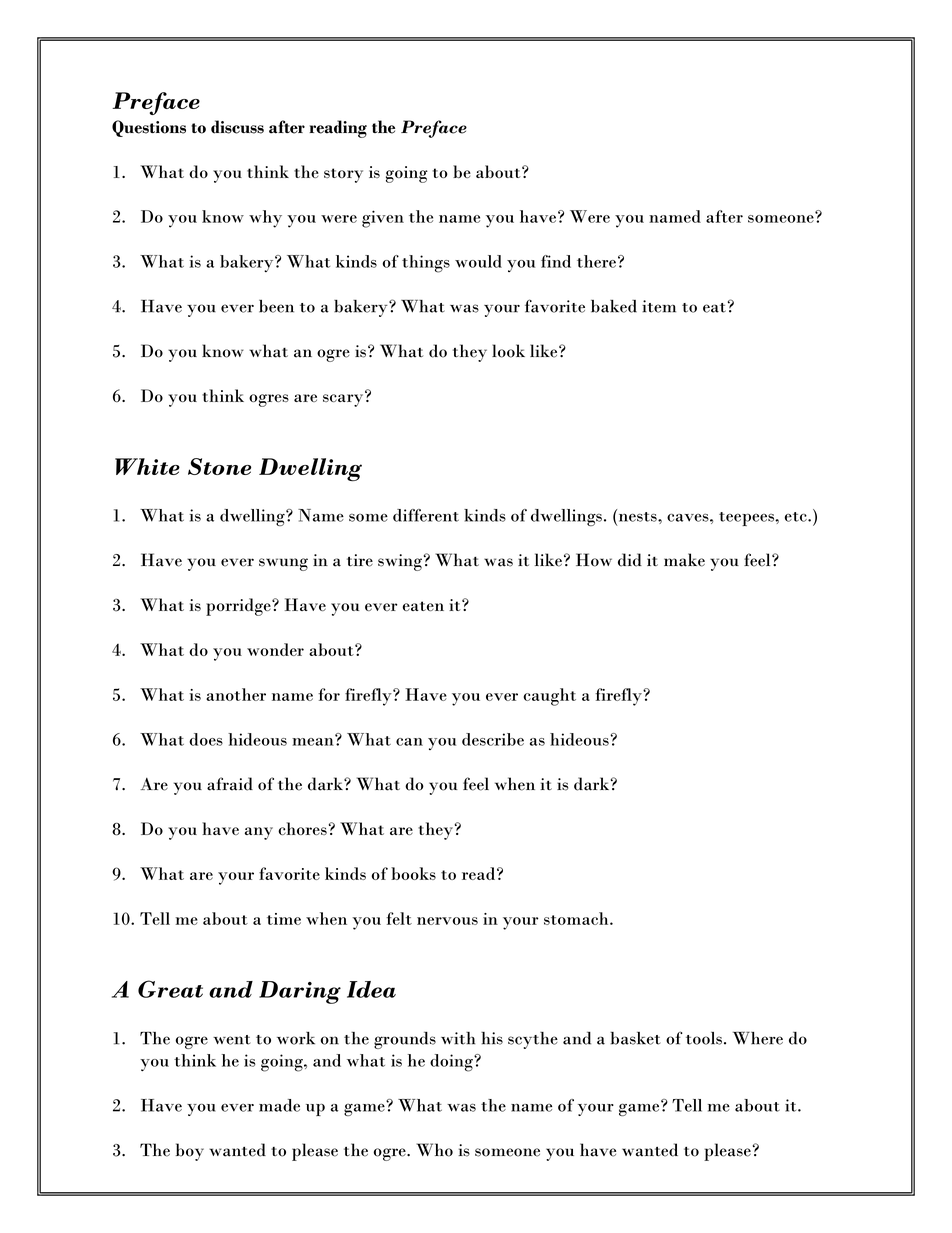  What do you see at coordinates (704, 1038) in the screenshot?
I see `tools` at bounding box center [704, 1038].
